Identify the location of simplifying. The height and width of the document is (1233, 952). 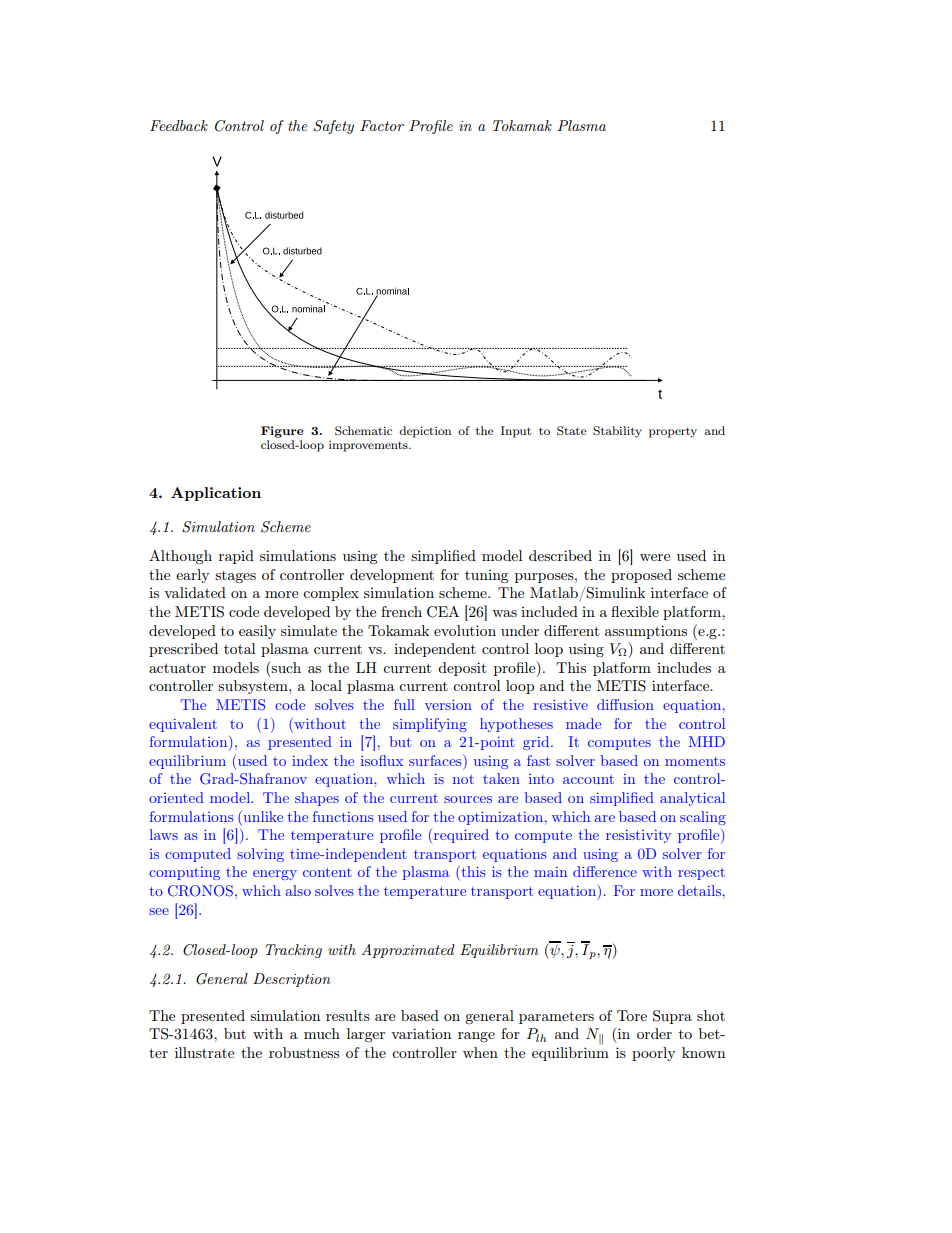
(430, 725).
